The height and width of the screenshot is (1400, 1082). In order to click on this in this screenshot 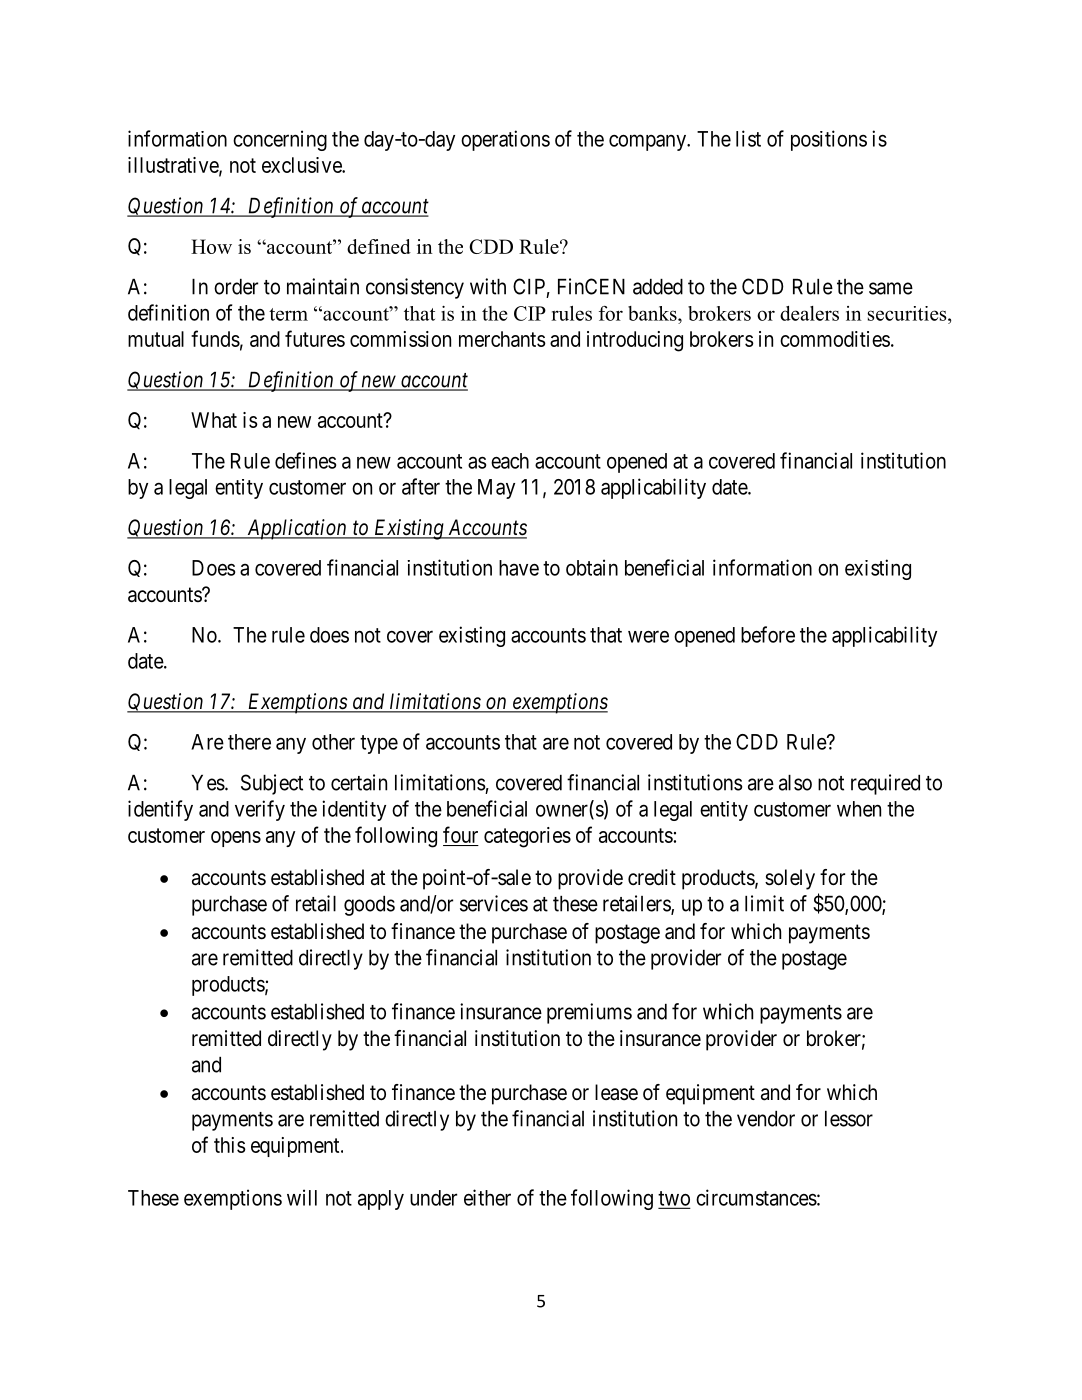, I will do `click(230, 1145)`.
